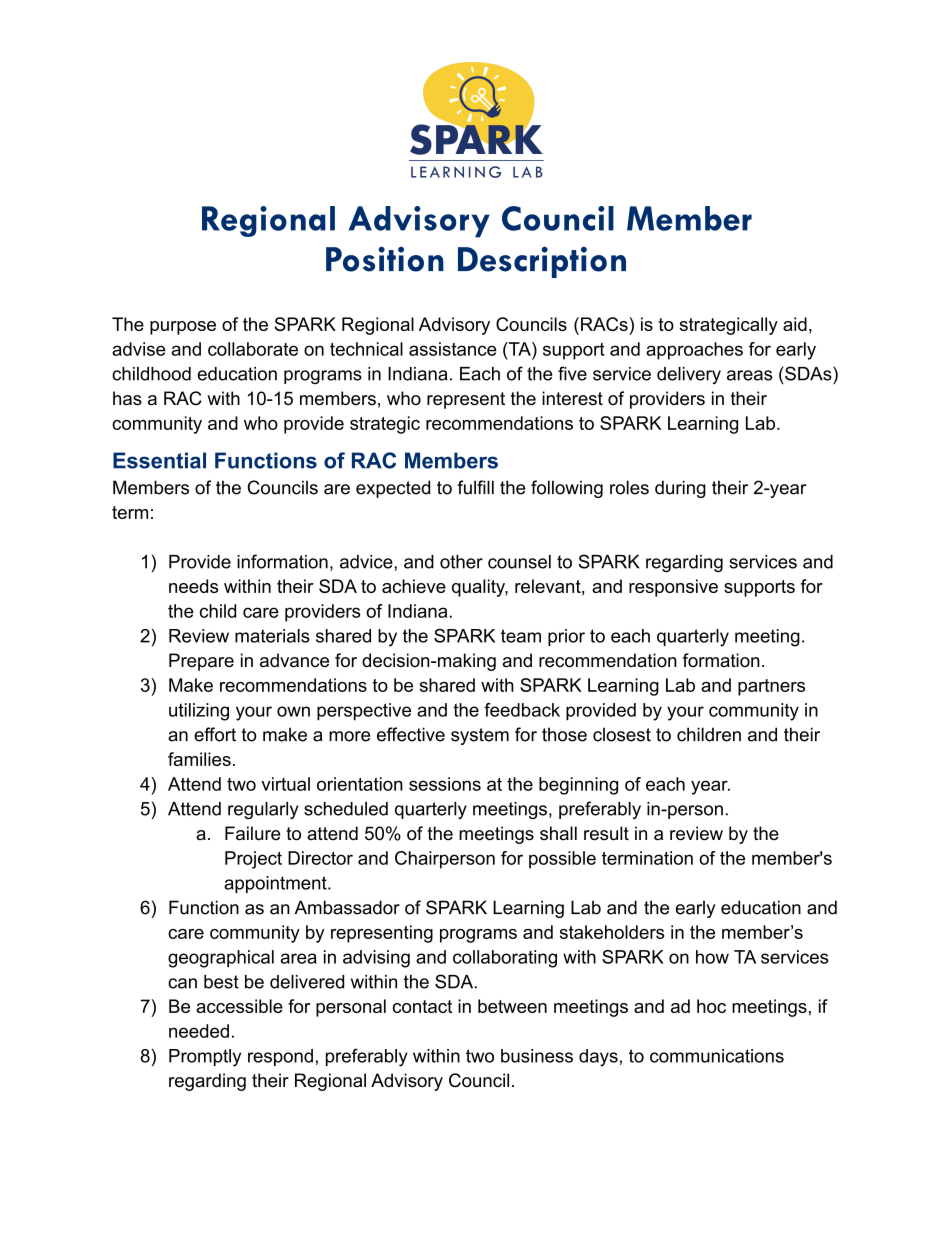 This image has width=952, height=1233. I want to click on closest, so click(622, 734).
